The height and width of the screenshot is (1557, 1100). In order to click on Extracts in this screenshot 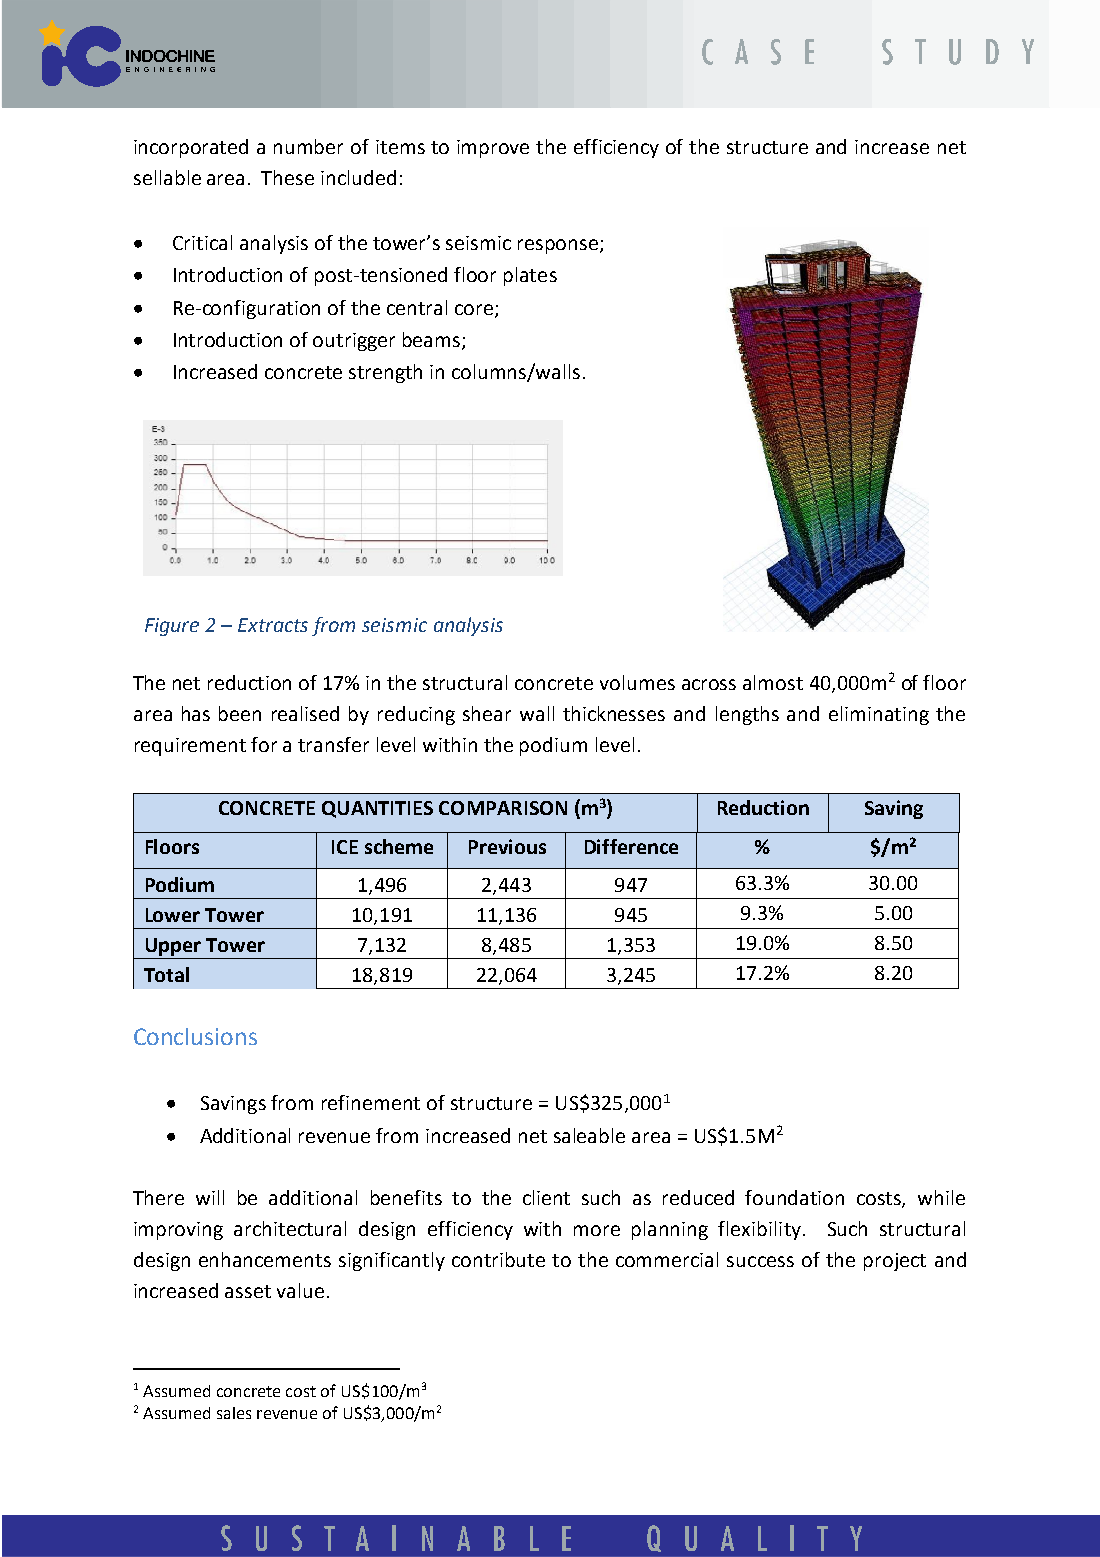, I will do `click(273, 625)`.
